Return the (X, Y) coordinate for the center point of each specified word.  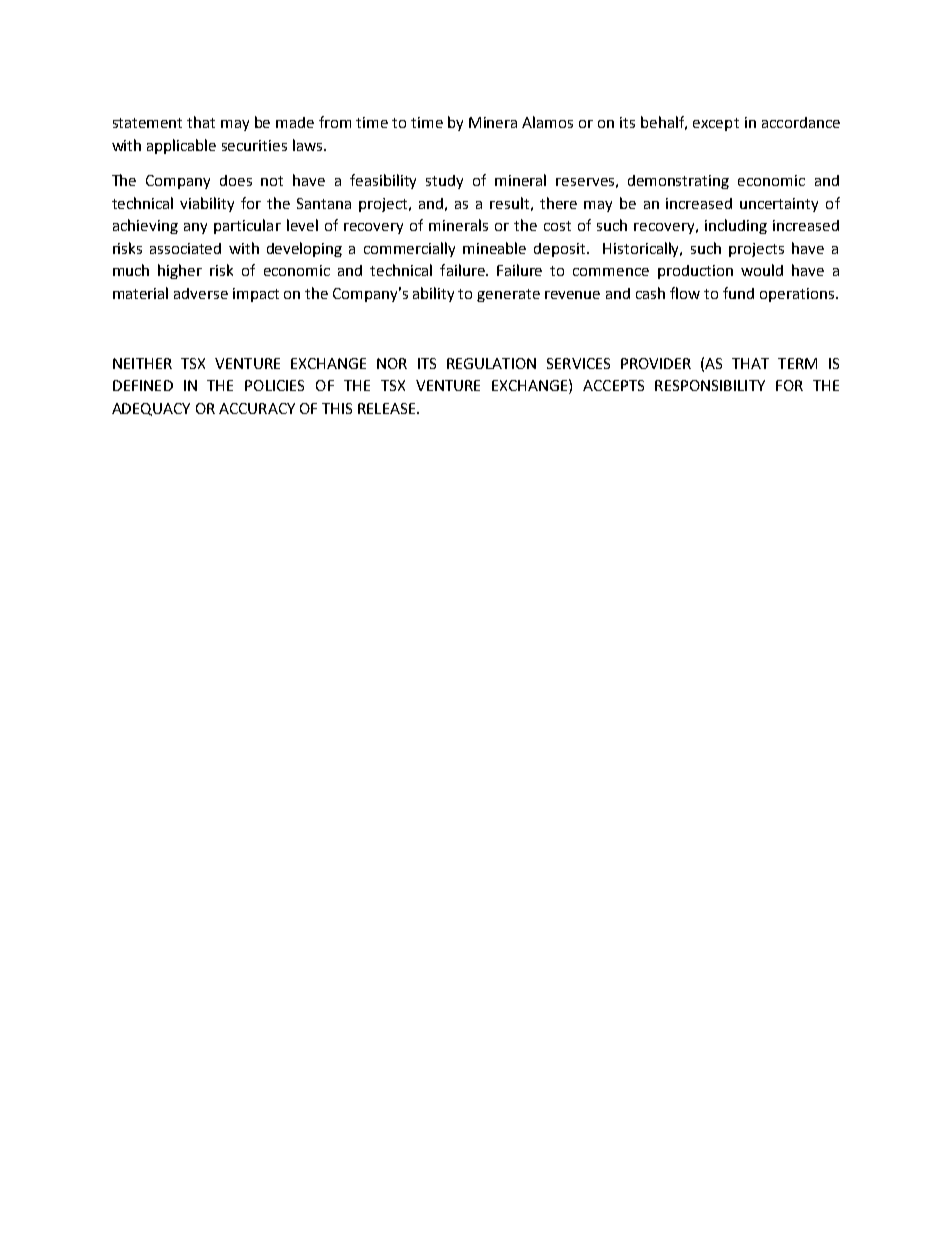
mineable (494, 248)
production (695, 272)
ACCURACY (257, 408)
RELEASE (388, 408)
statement (147, 123)
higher (180, 271)
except (716, 124)
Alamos (547, 122)
